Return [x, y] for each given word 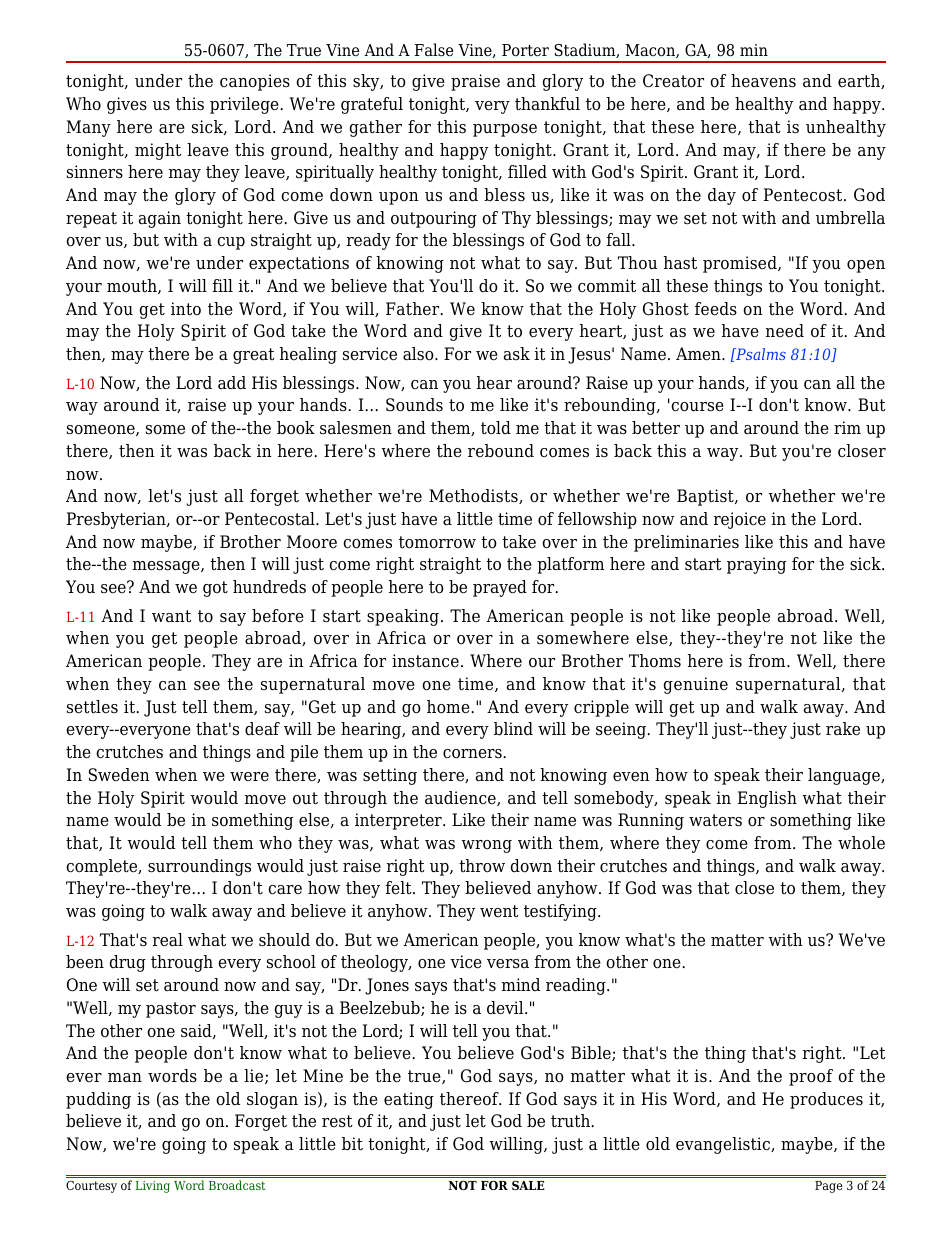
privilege [245, 105]
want [171, 616]
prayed [500, 588]
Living [152, 1187]
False [434, 50]
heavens [763, 81]
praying [756, 565]
